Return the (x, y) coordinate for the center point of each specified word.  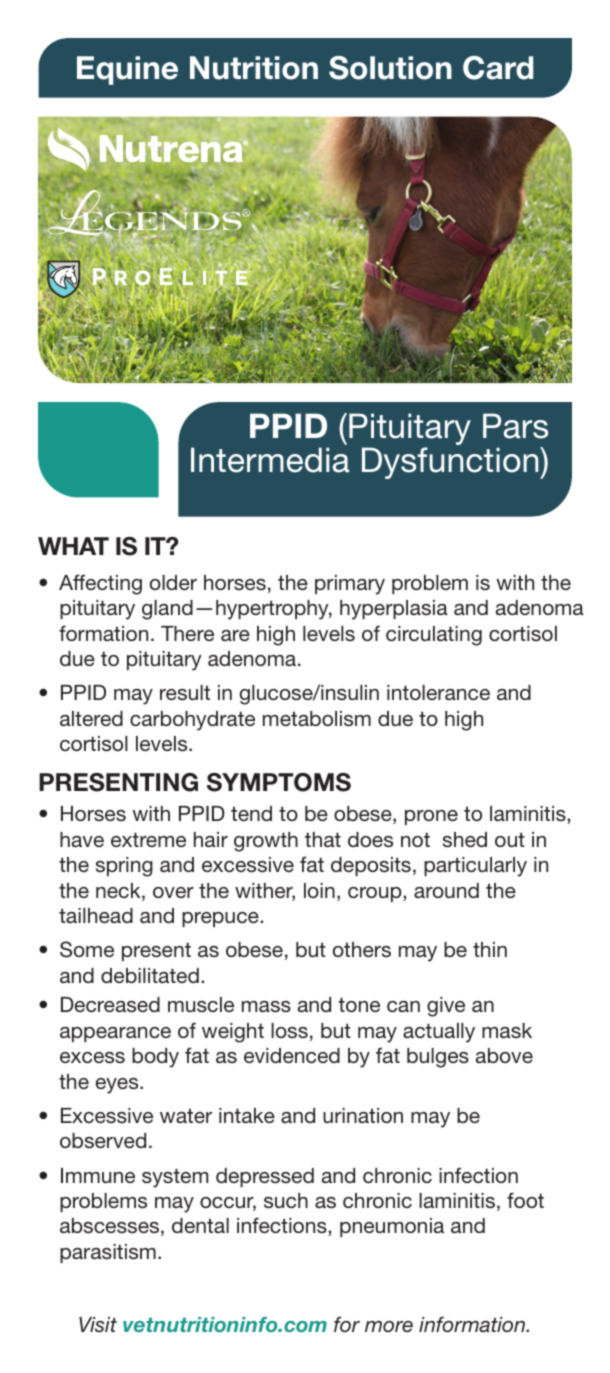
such (286, 1201)
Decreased (110, 1005)
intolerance (438, 692)
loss (289, 1031)
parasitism (108, 1253)
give (446, 1007)
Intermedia (270, 460)
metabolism (317, 719)
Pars (515, 426)
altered (91, 718)
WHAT (73, 546)
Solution (390, 68)
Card (498, 68)
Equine (127, 70)
